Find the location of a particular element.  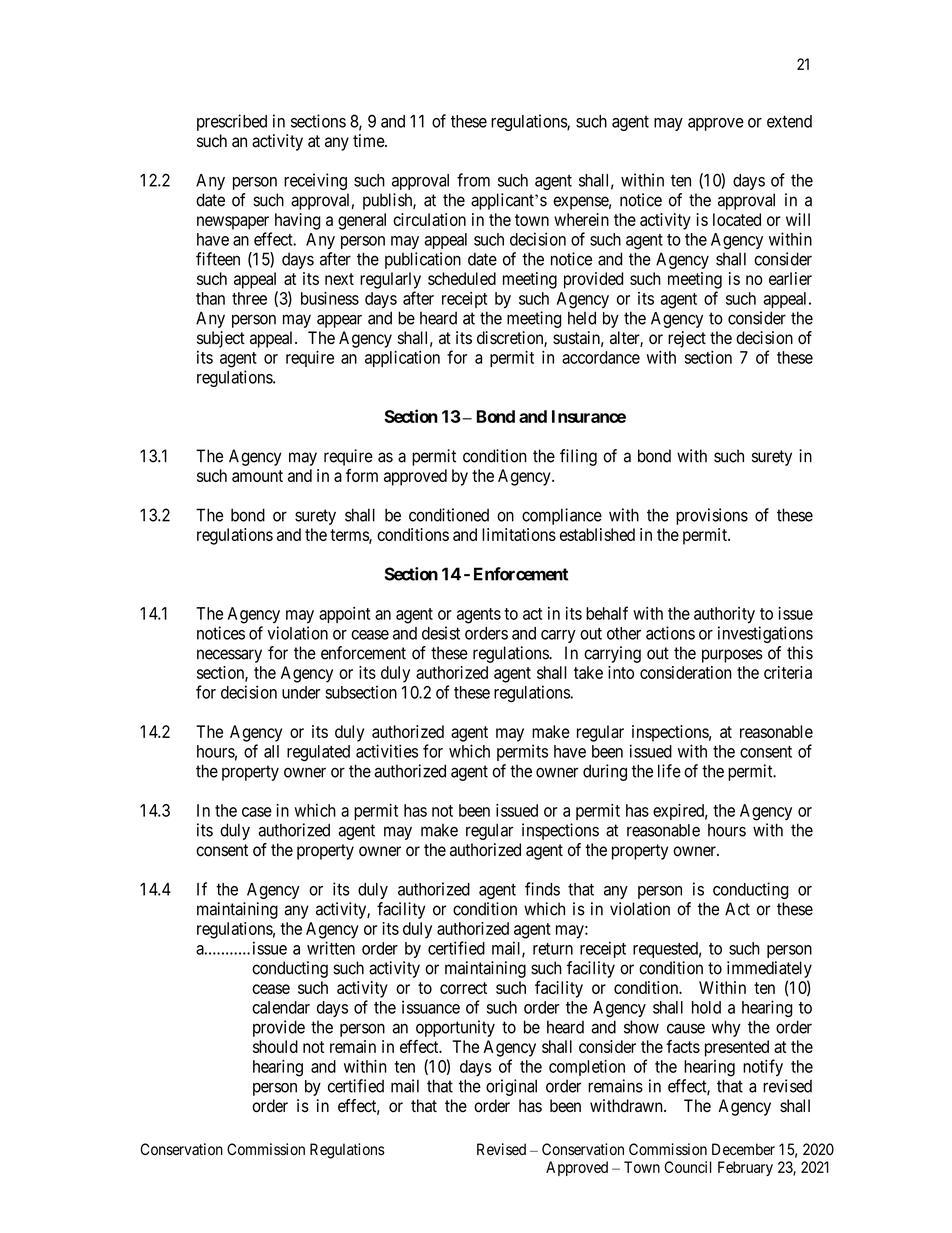

original is located at coordinates (511, 1087).
